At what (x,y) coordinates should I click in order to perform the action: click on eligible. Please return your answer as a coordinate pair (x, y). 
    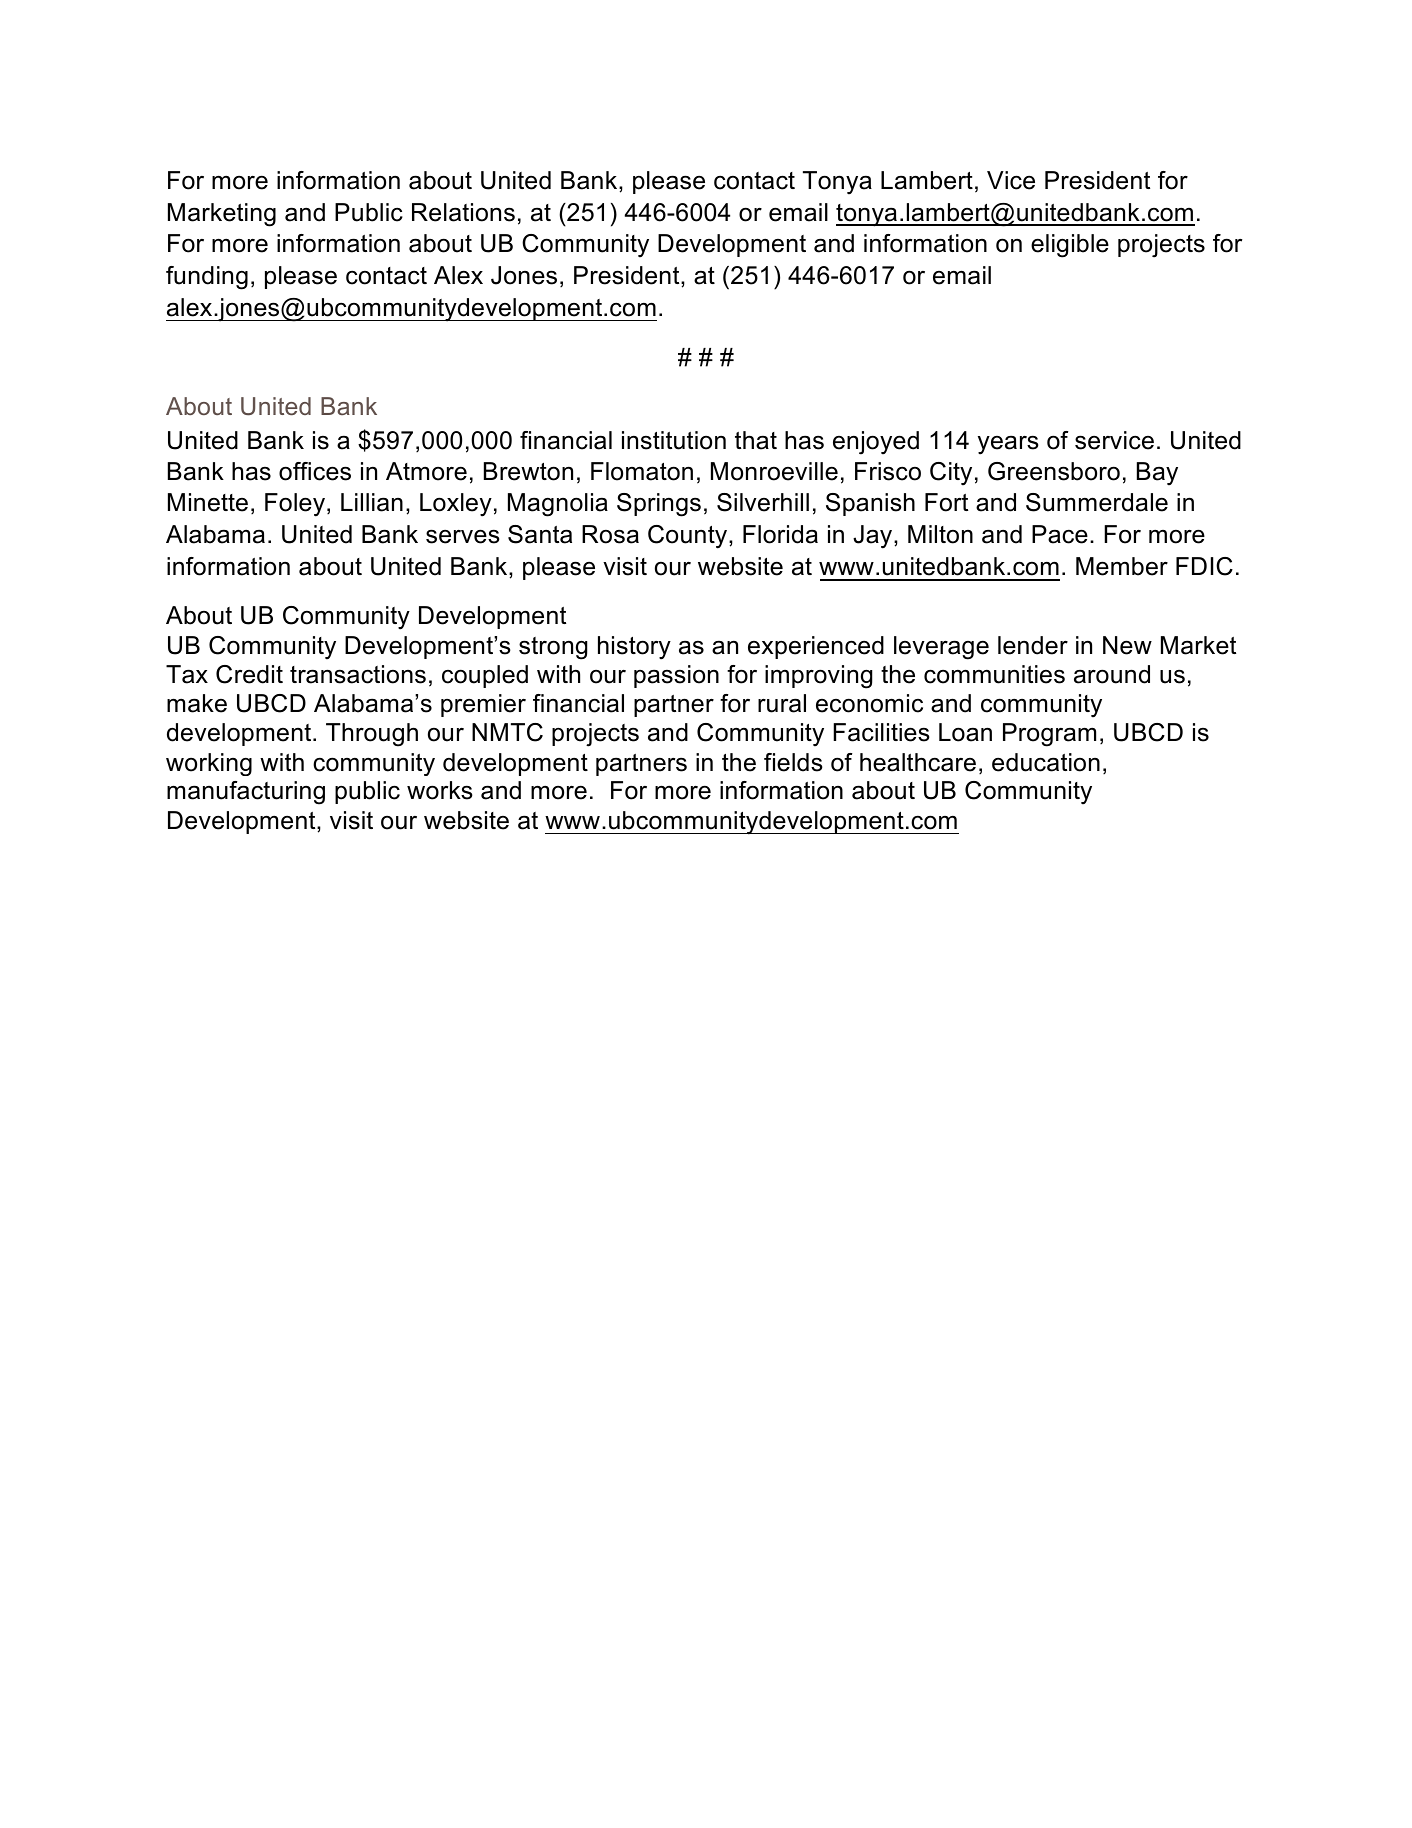
    Looking at the image, I should click on (1070, 246).
